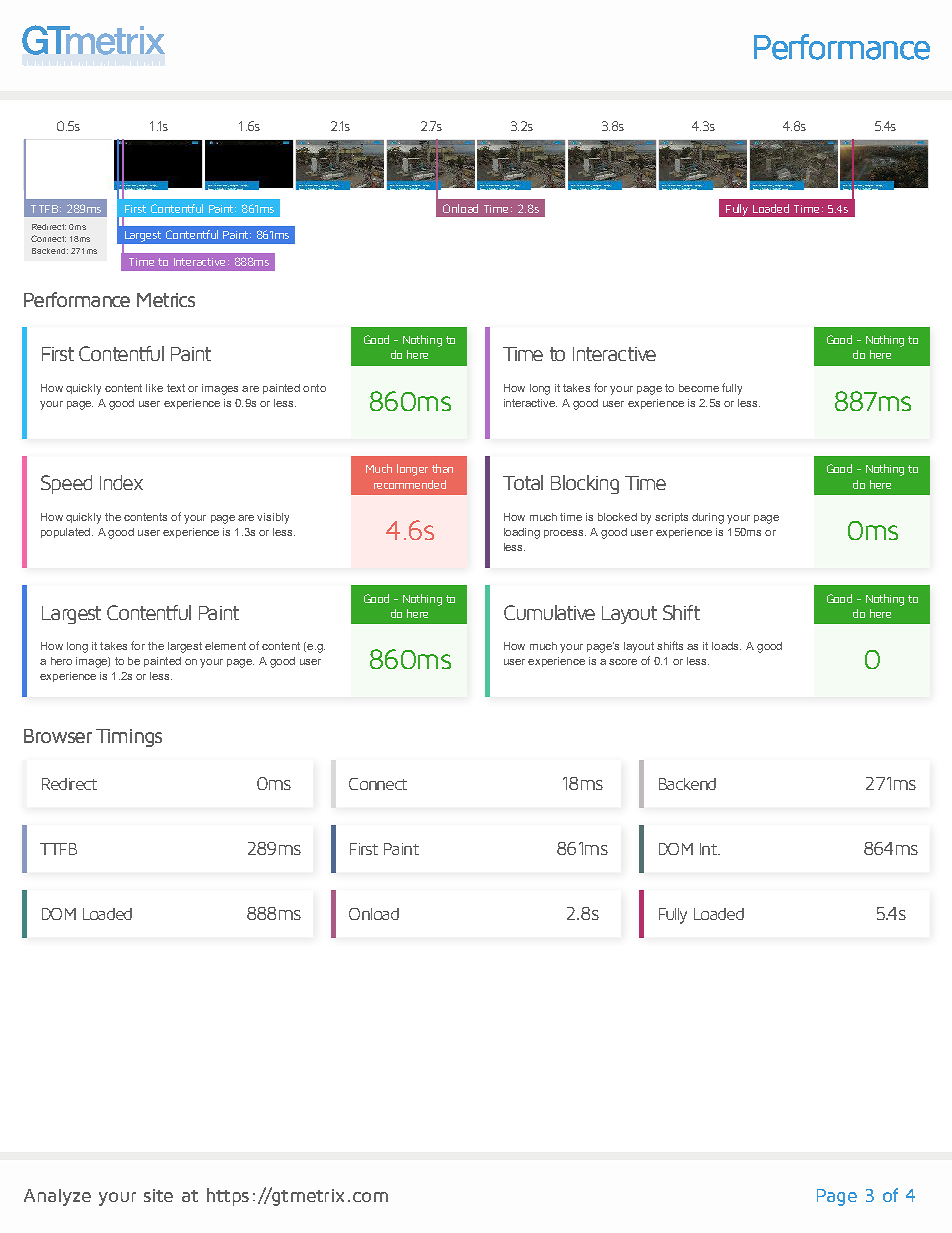 The width and height of the image is (952, 1233). What do you see at coordinates (121, 482) in the image?
I see `Index` at bounding box center [121, 482].
